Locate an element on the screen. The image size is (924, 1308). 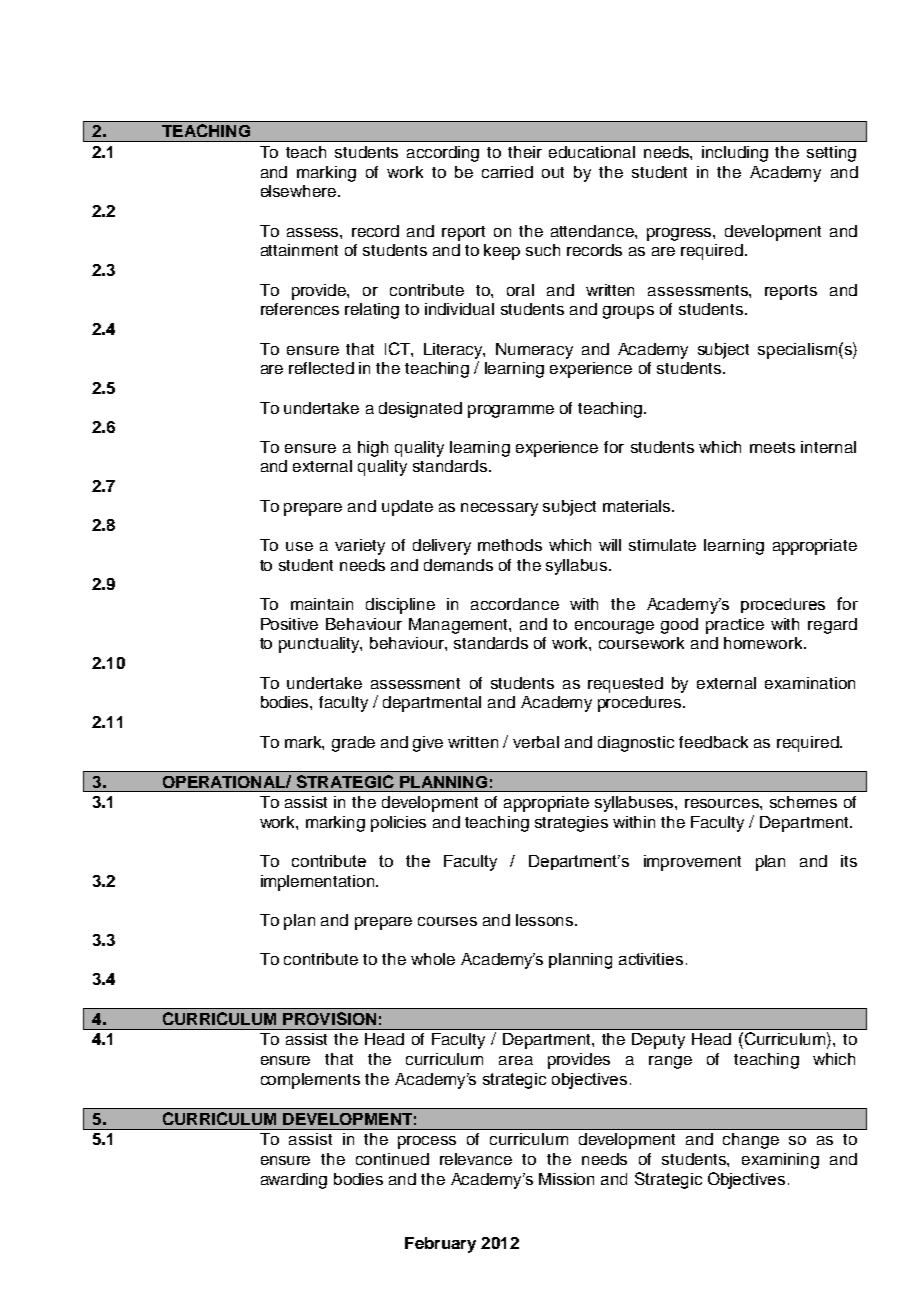
out is located at coordinates (553, 172).
